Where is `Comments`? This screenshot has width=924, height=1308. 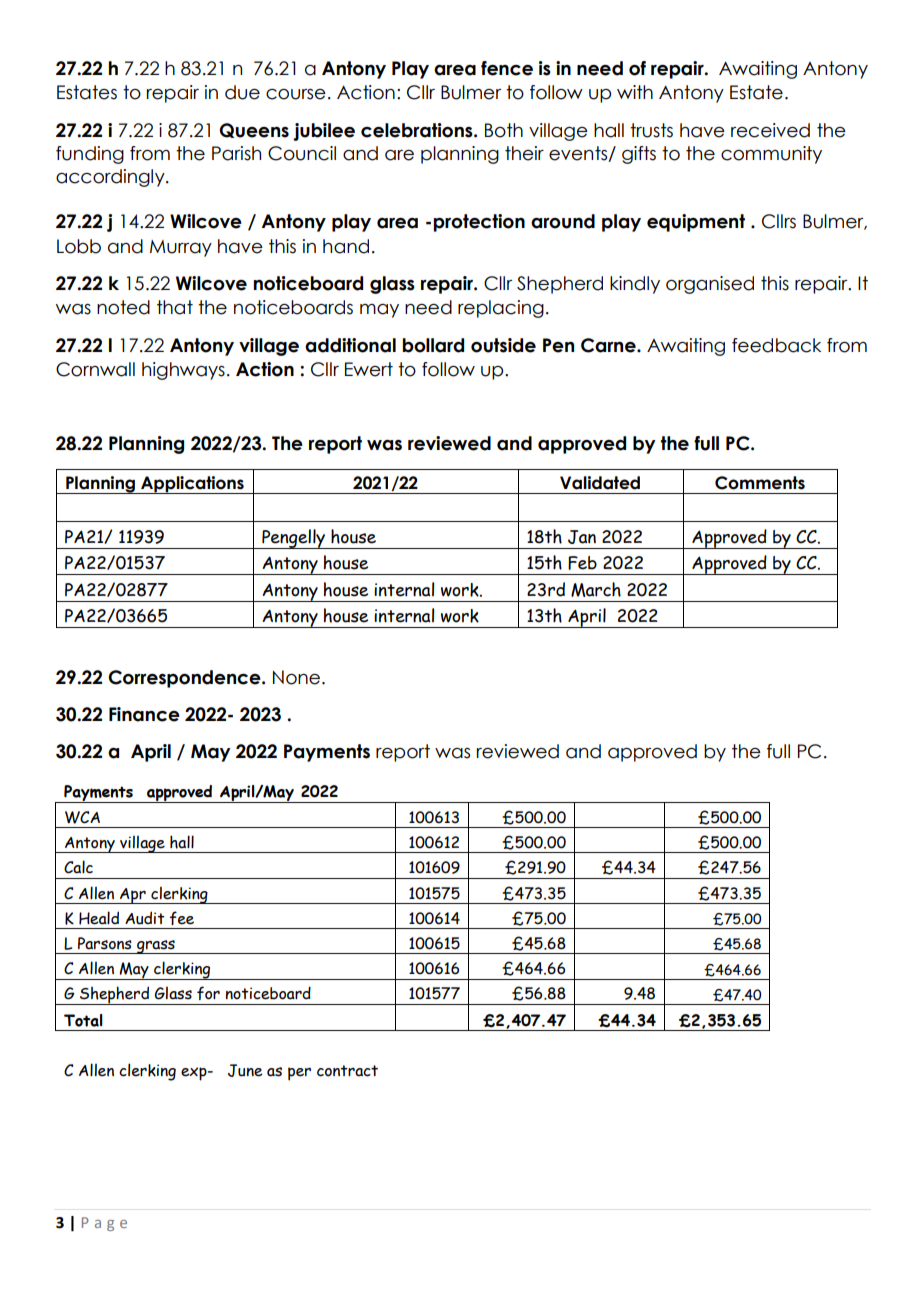
Comments is located at coordinates (760, 483).
